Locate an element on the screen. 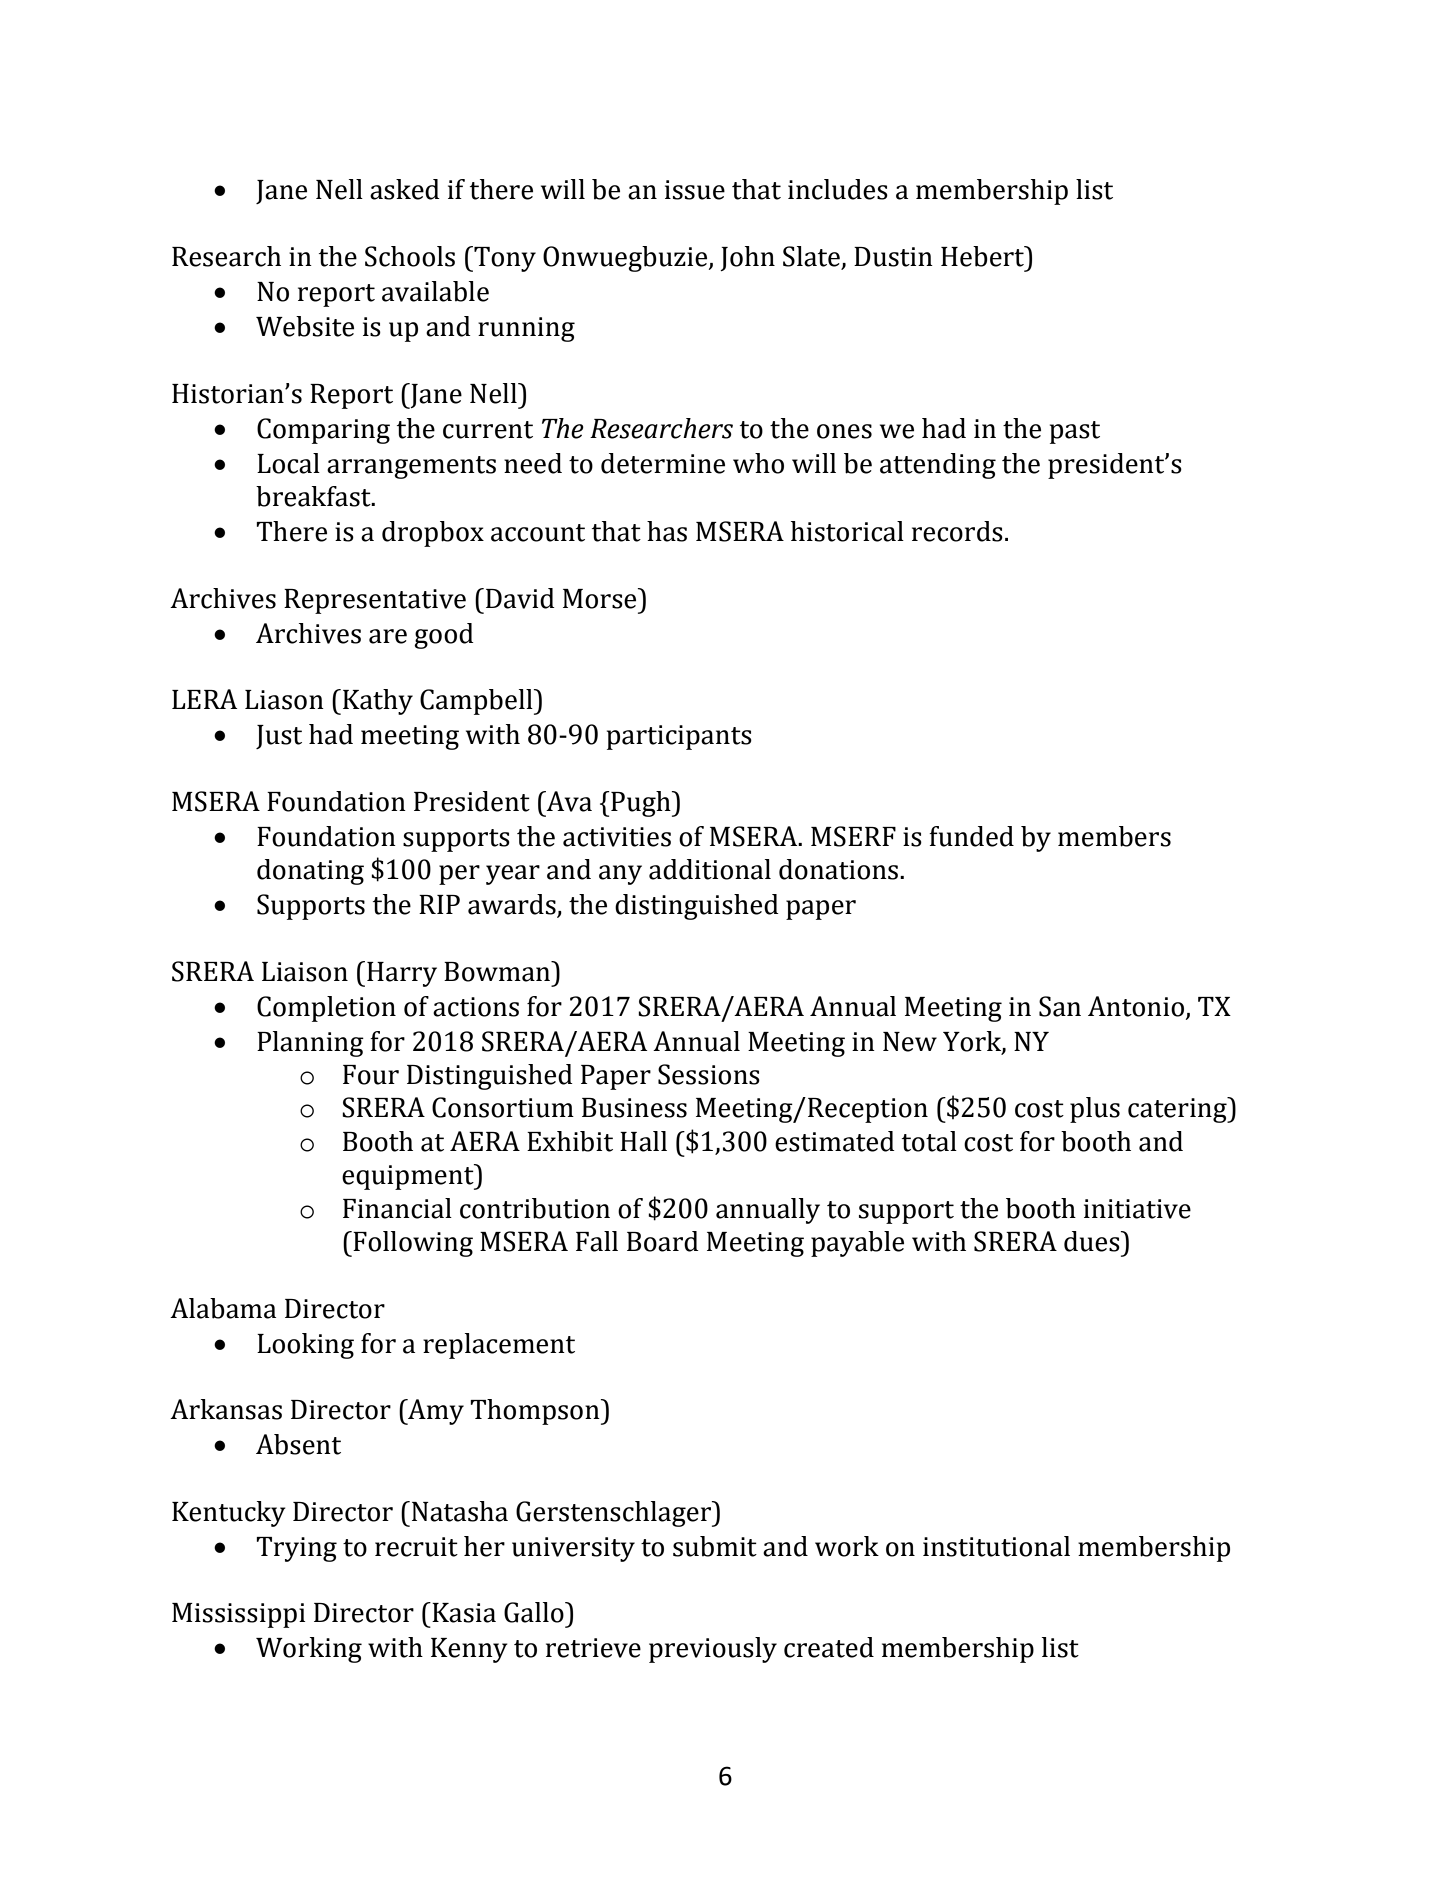  Schools is located at coordinates (410, 256).
